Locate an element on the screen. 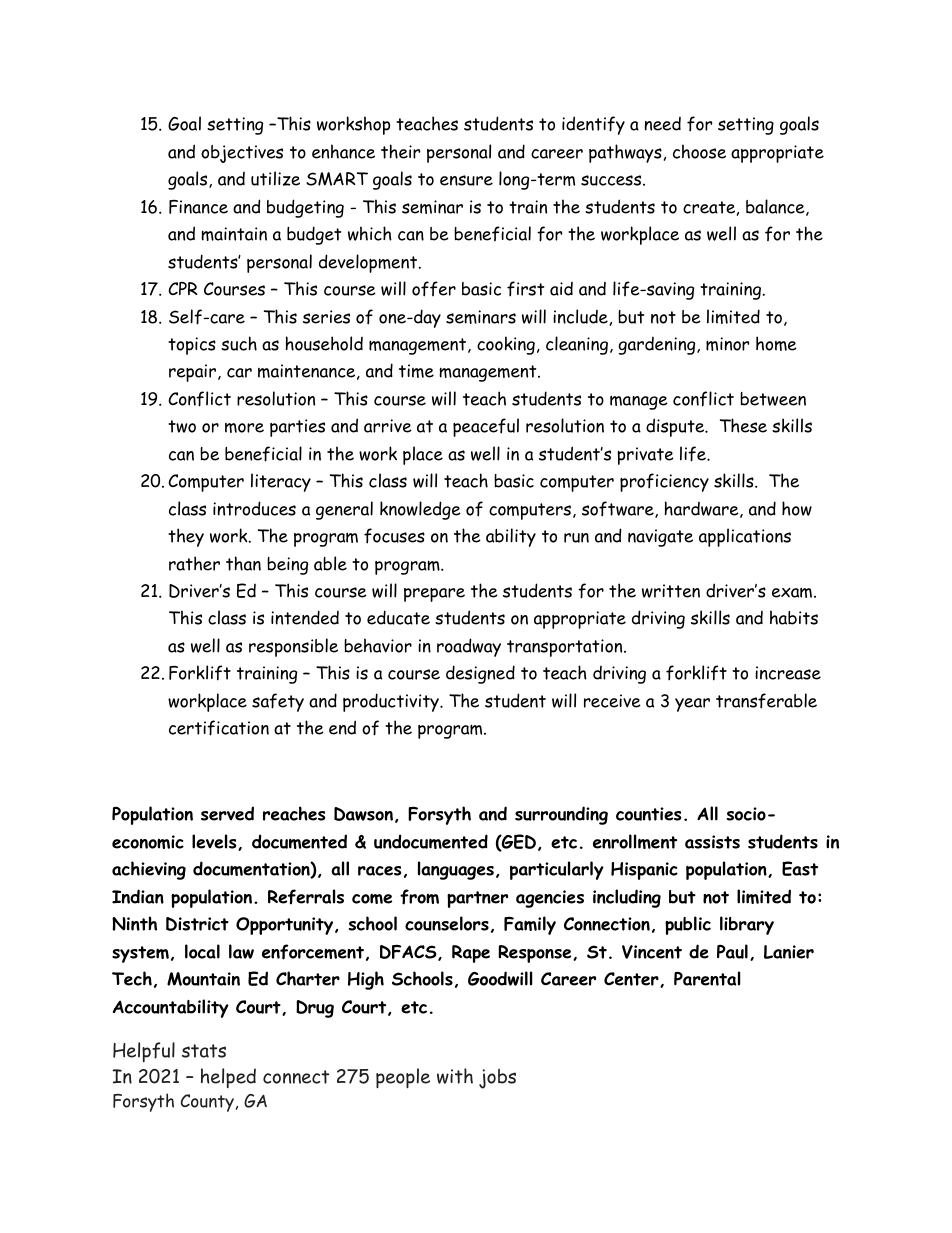 The height and width of the screenshot is (1233, 952). Parental is located at coordinates (707, 978).
